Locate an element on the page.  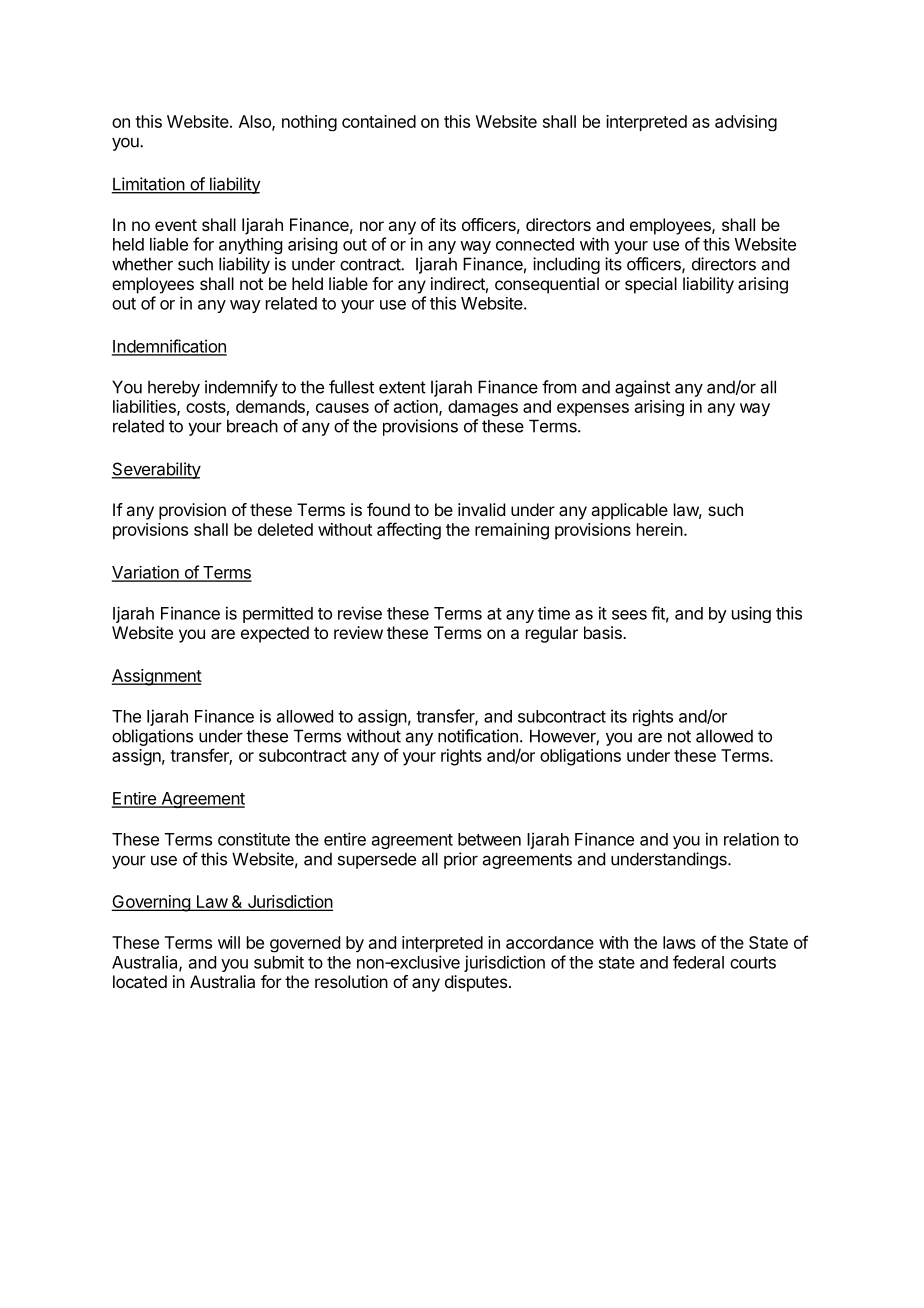
advising is located at coordinates (746, 123).
